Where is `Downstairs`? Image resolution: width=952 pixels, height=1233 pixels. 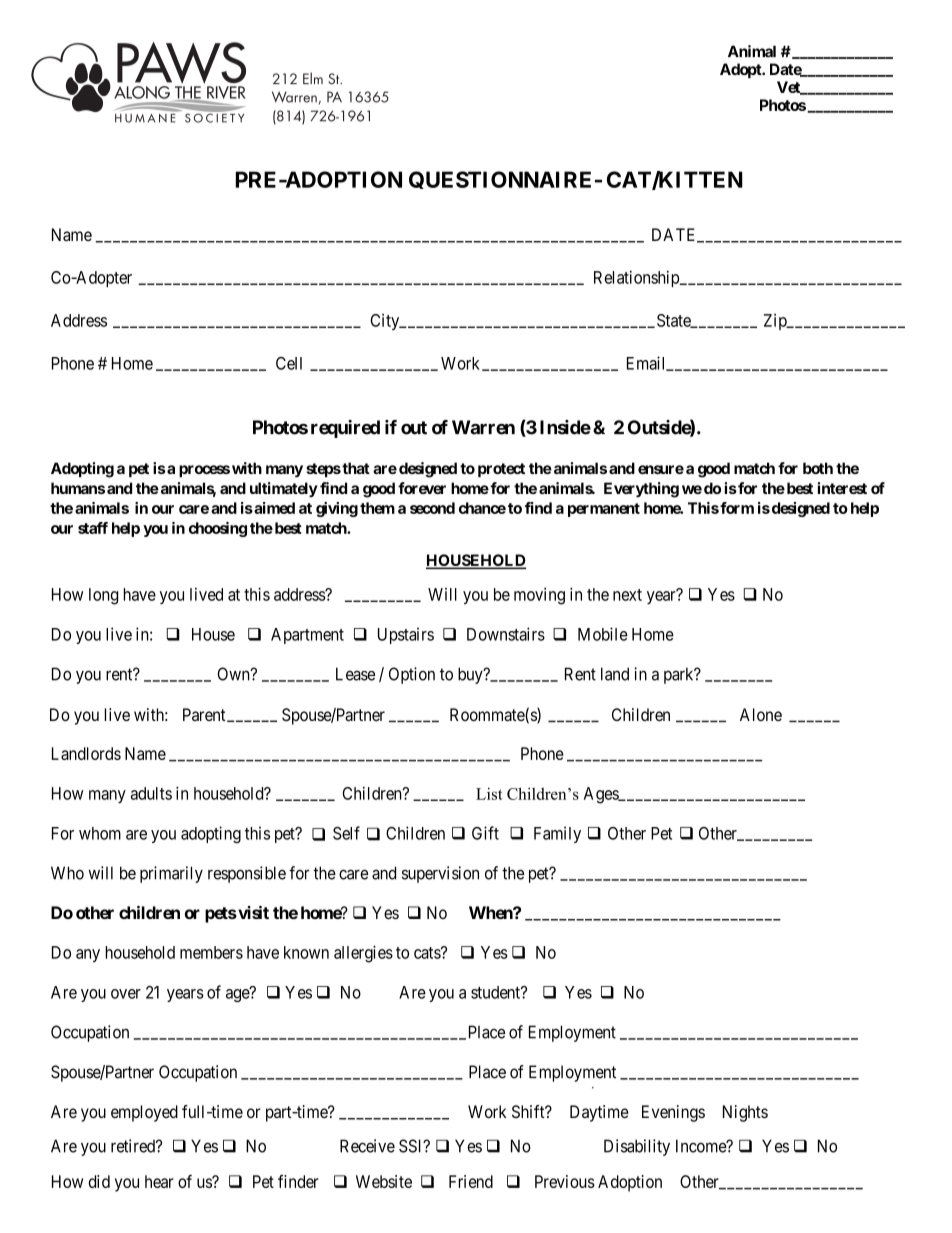 Downstairs is located at coordinates (506, 634).
